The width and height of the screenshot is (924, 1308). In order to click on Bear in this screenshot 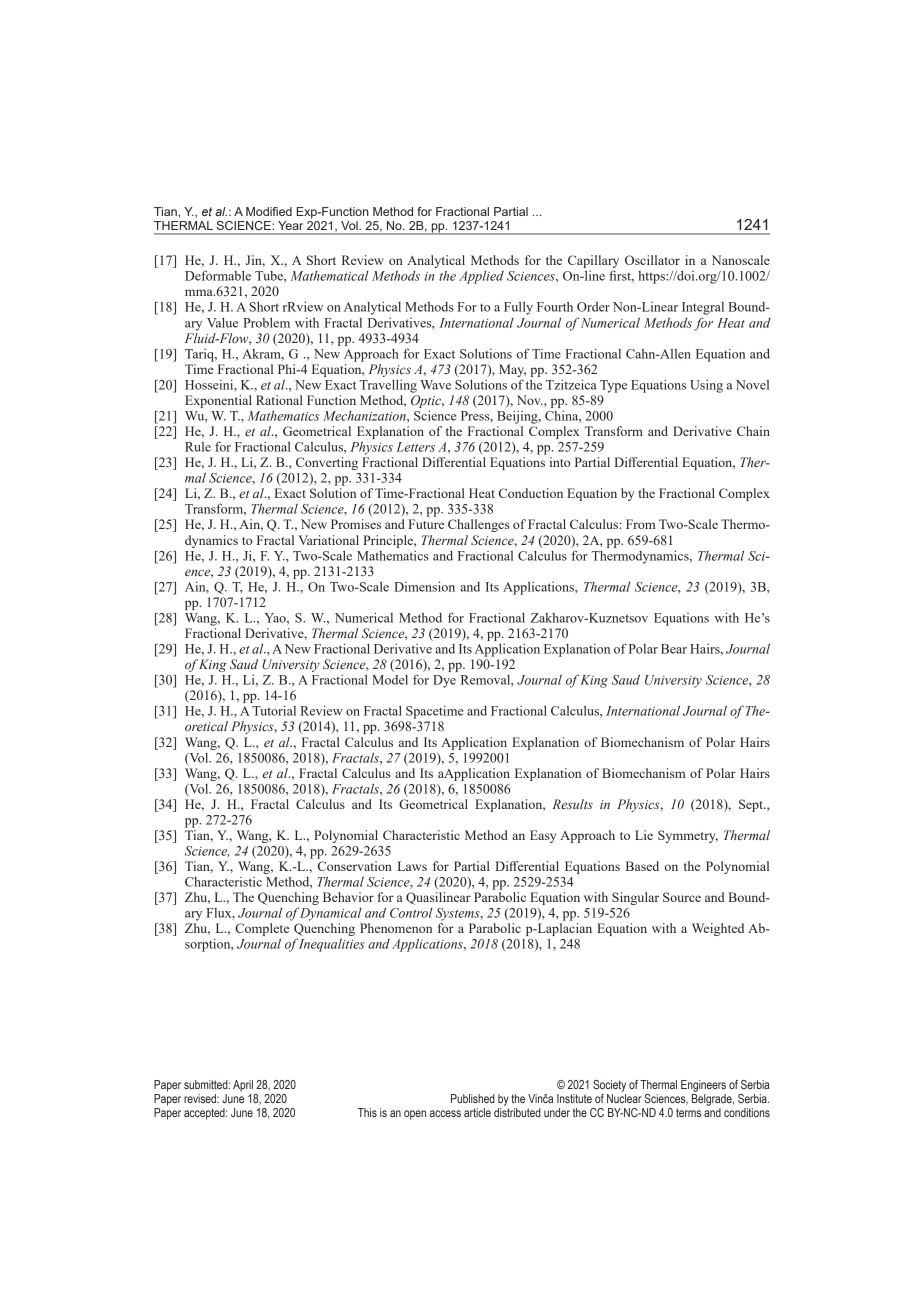, I will do `click(674, 649)`.
